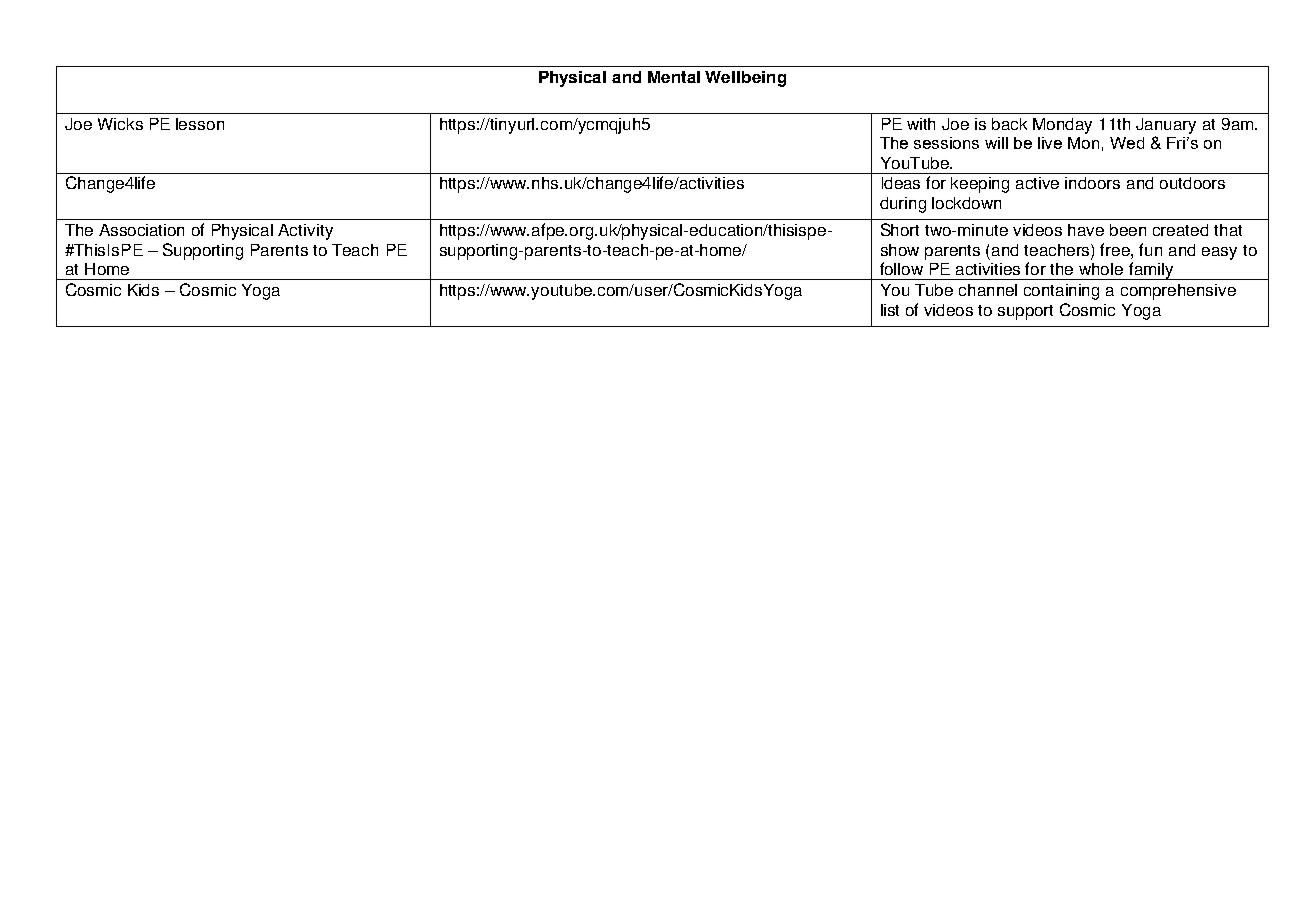 This screenshot has width=1308, height=924. Describe the element at coordinates (141, 230) in the screenshot. I see `Association` at that location.
